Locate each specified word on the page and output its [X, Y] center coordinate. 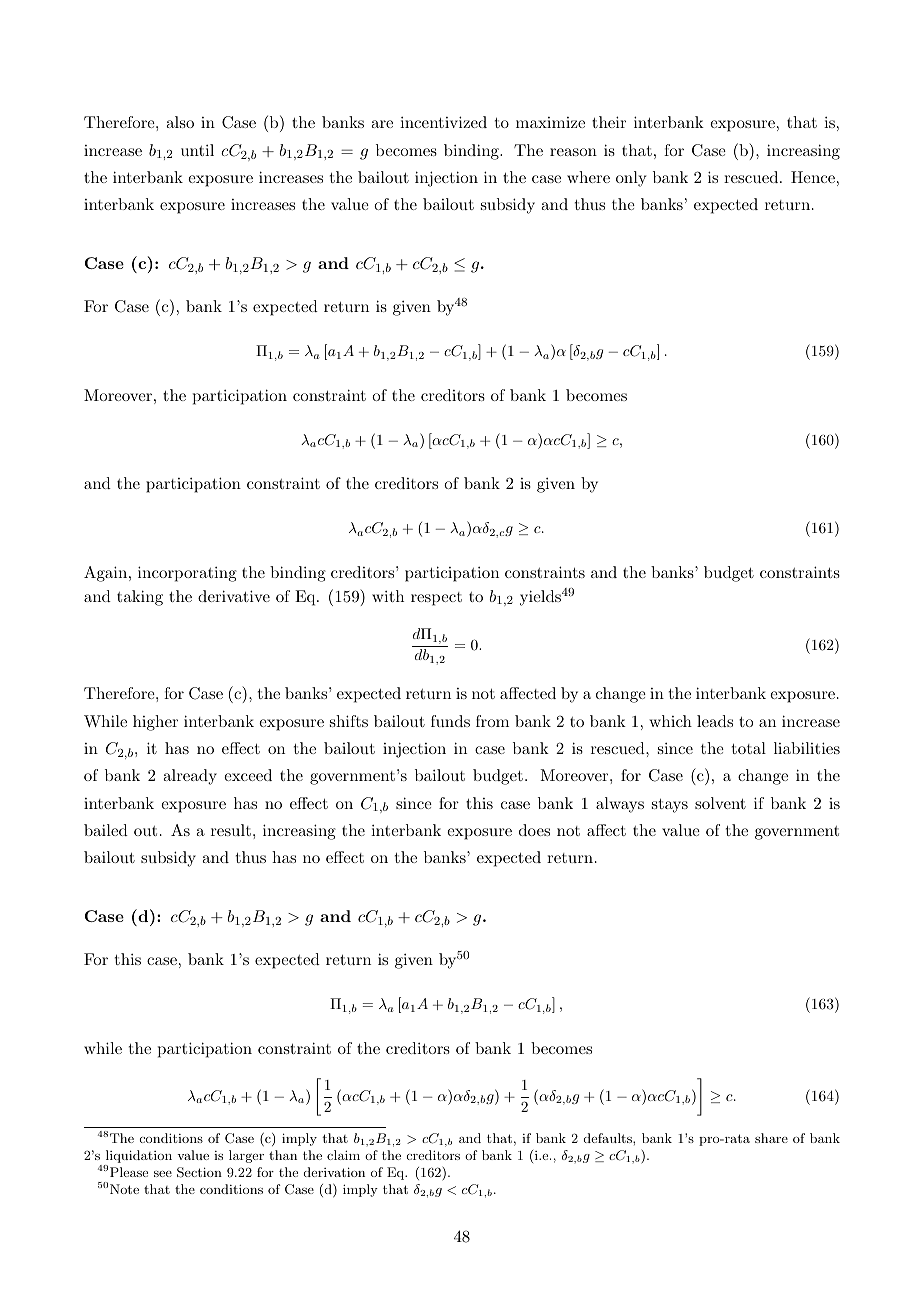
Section [199, 1172]
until [197, 150]
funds [450, 721]
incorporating [187, 574]
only [631, 179]
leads [715, 721]
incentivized [443, 122]
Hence [813, 177]
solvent [720, 803]
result [231, 830]
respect [436, 599]
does [534, 830]
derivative [234, 596]
